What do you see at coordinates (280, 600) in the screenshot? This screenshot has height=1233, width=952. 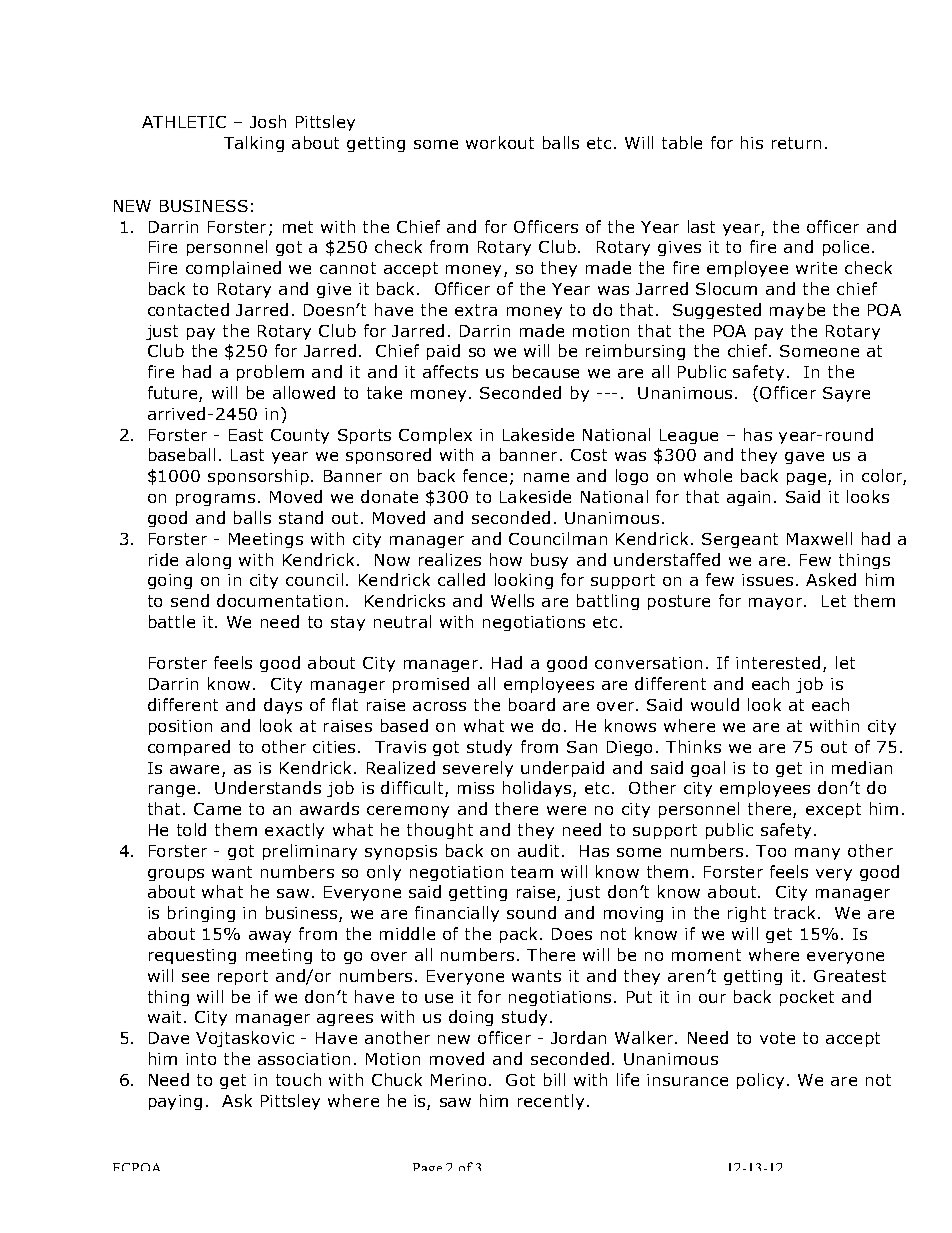 I see `documentation` at bounding box center [280, 600].
